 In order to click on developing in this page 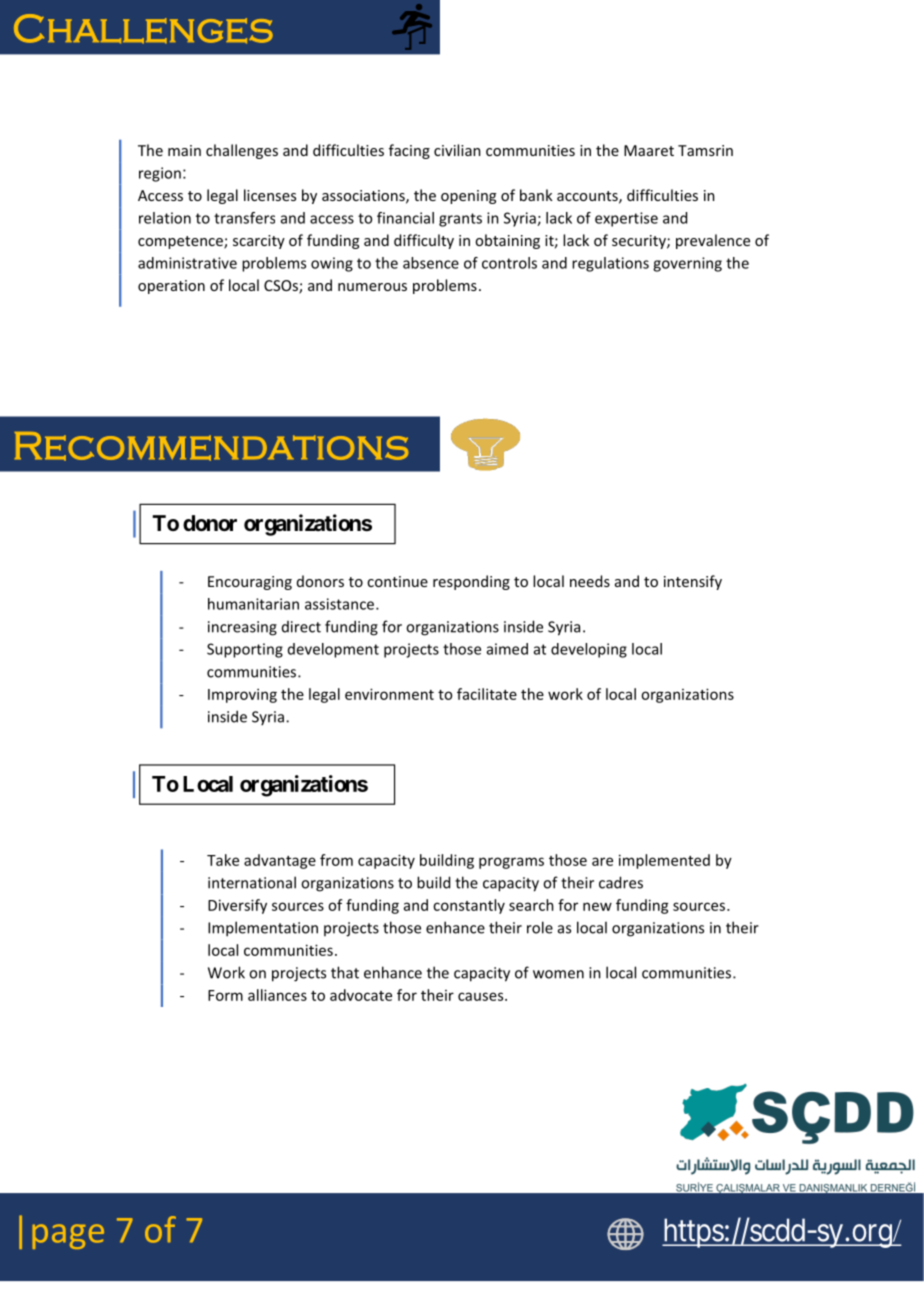, I will do `click(589, 650)`.
